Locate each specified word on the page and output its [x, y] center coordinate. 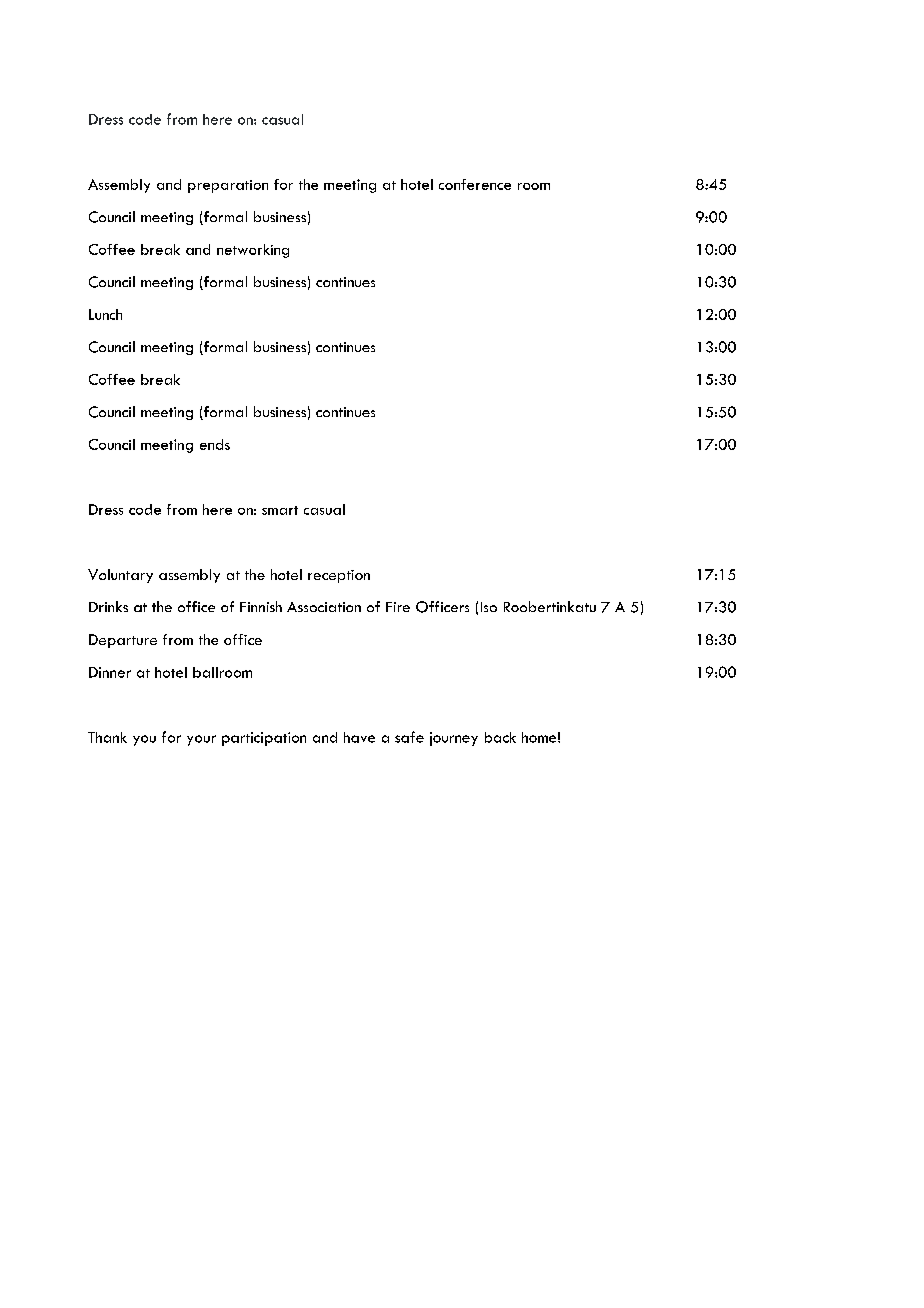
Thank [107, 737]
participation [264, 739]
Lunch [105, 314]
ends [215, 444]
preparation [228, 186]
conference [475, 184]
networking [253, 251]
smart [280, 510]
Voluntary [120, 576]
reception [339, 576]
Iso [489, 607]
